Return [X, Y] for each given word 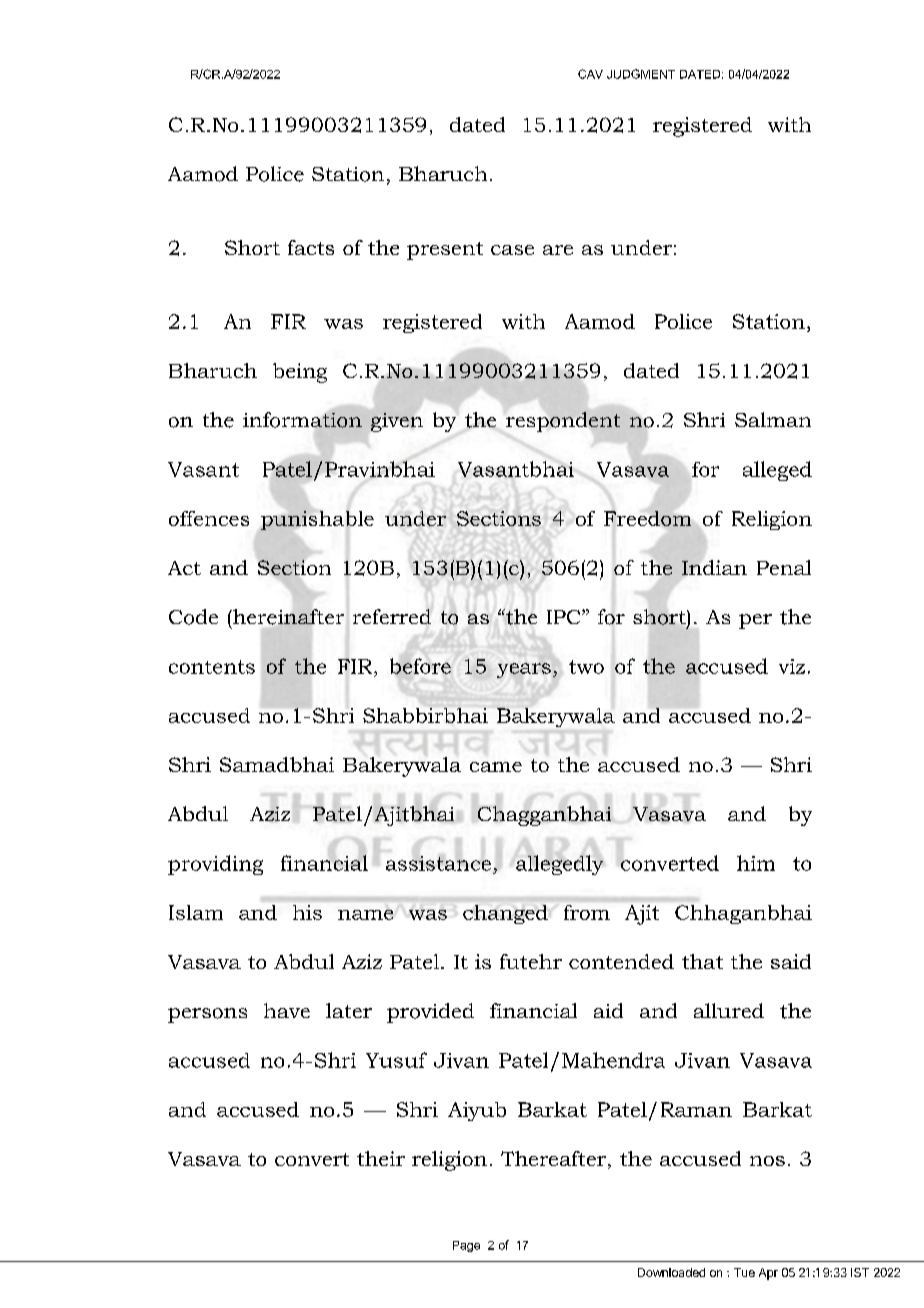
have [287, 1010]
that [702, 961]
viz [792, 666]
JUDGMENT [641, 74]
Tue [744, 1272]
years [524, 670]
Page [466, 1246]
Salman [773, 419]
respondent [563, 422]
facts [311, 247]
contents [212, 667]
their [381, 1158]
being [300, 373]
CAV [590, 74]
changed [505, 914]
